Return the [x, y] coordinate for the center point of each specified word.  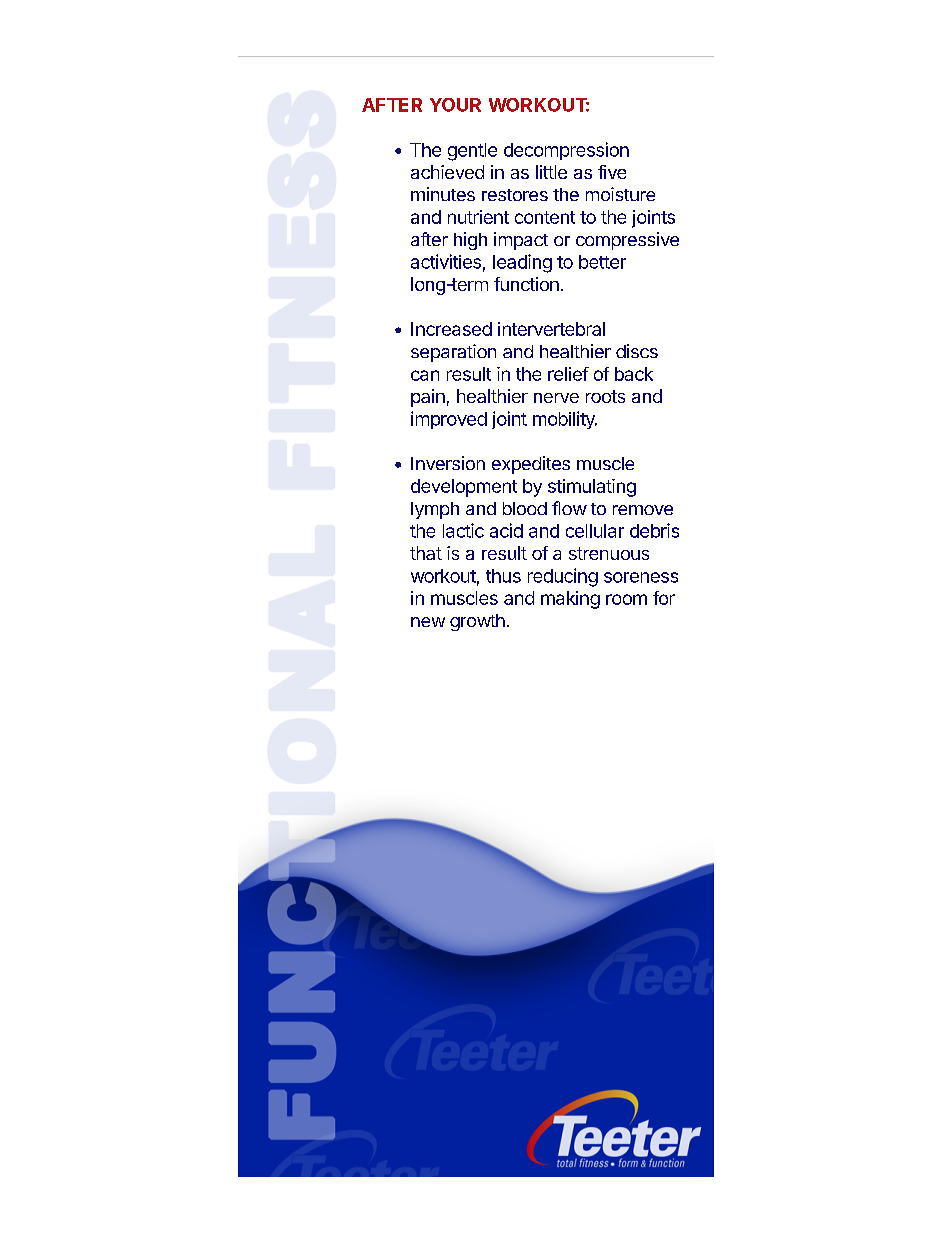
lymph [435, 510]
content [545, 217]
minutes [443, 194]
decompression [566, 151]
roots [605, 396]
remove [643, 510]
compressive [627, 241]
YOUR [455, 105]
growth [477, 622]
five [612, 172]
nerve [556, 398]
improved [449, 420]
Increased [451, 329]
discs [637, 351]
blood [525, 508]
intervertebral [551, 329]
